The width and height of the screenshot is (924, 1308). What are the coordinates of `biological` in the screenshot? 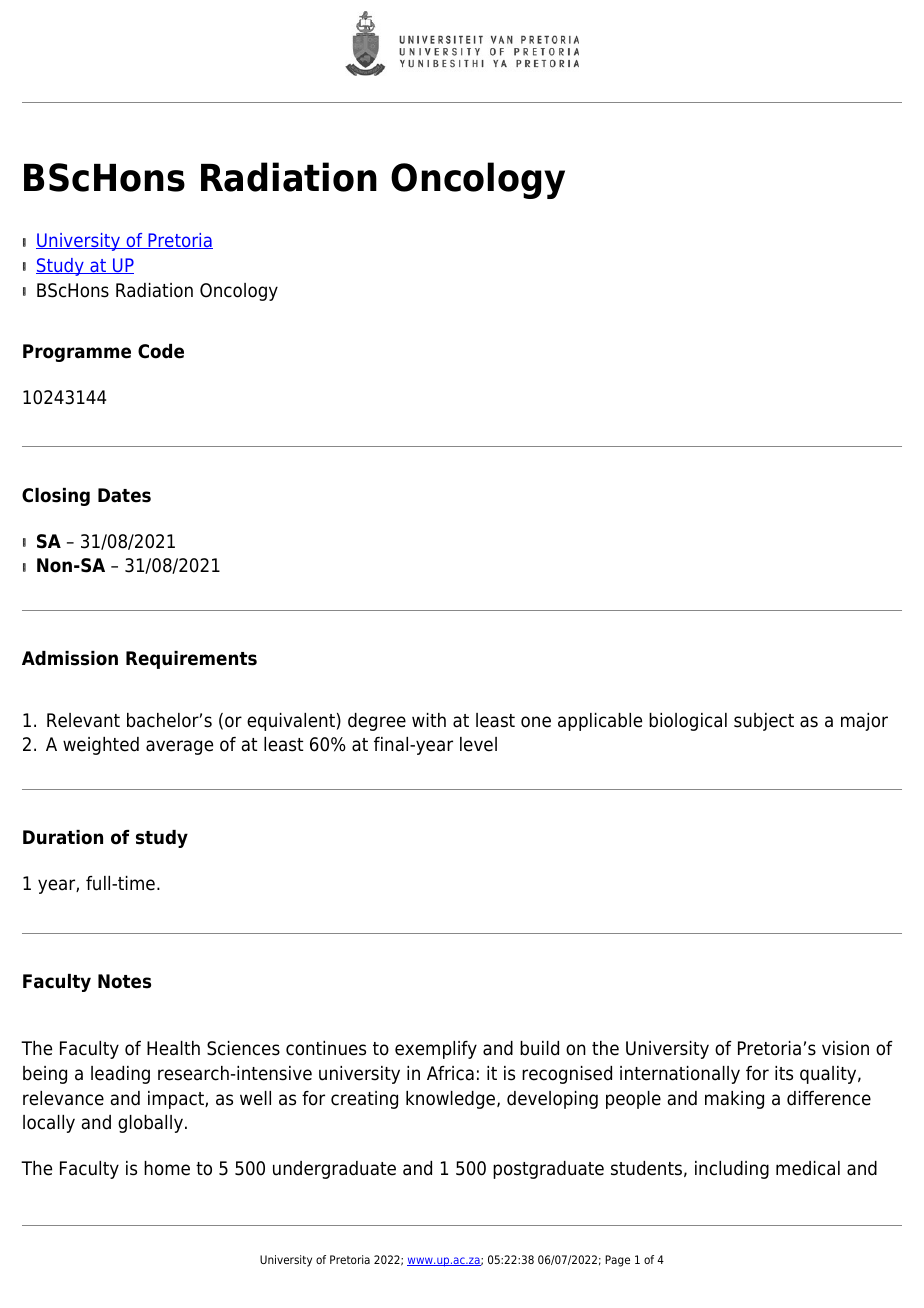 It's located at (688, 722).
